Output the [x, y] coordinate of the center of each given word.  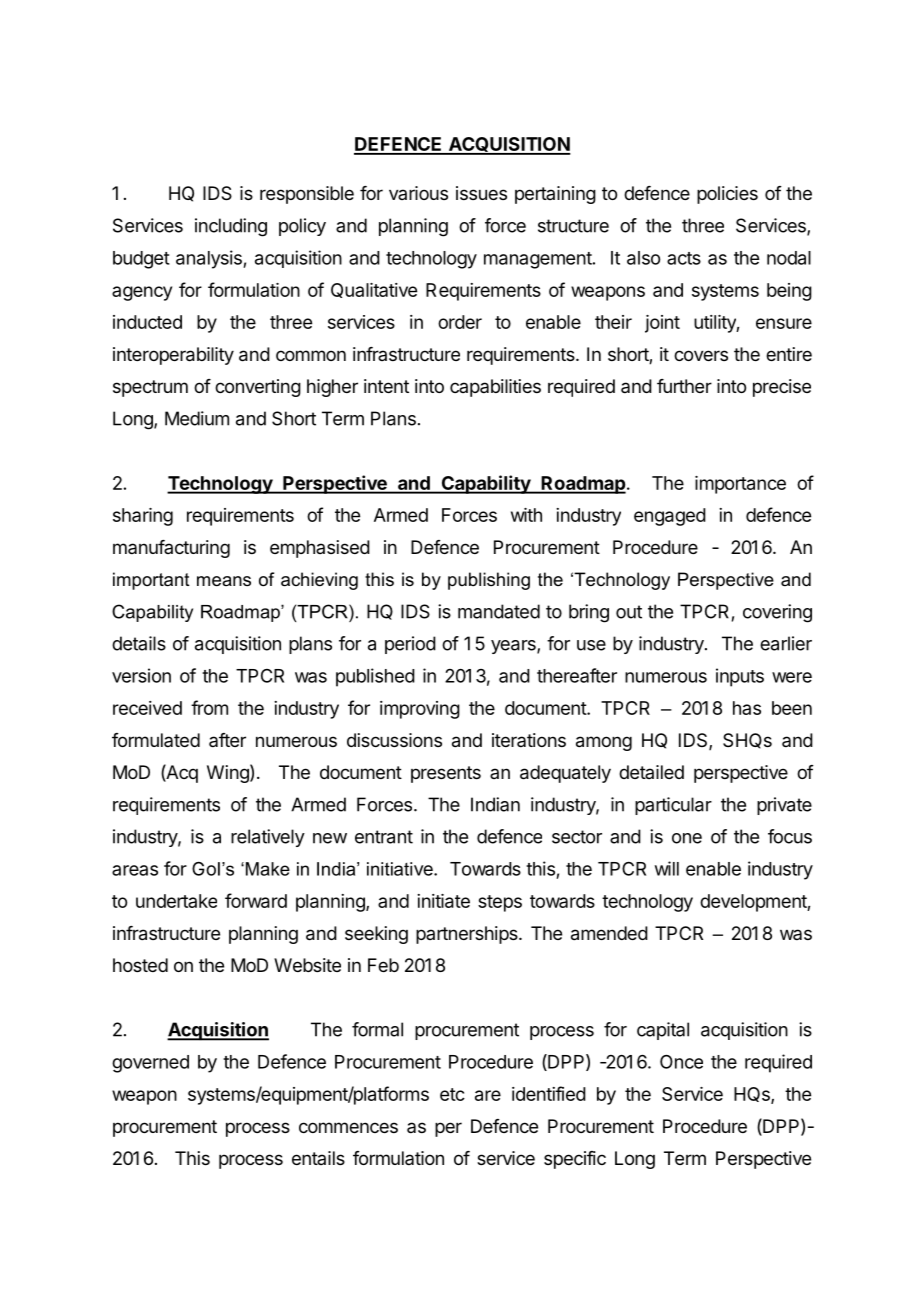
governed [150, 1064]
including [231, 227]
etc [452, 1094]
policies [727, 195]
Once [681, 1061]
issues [481, 193]
